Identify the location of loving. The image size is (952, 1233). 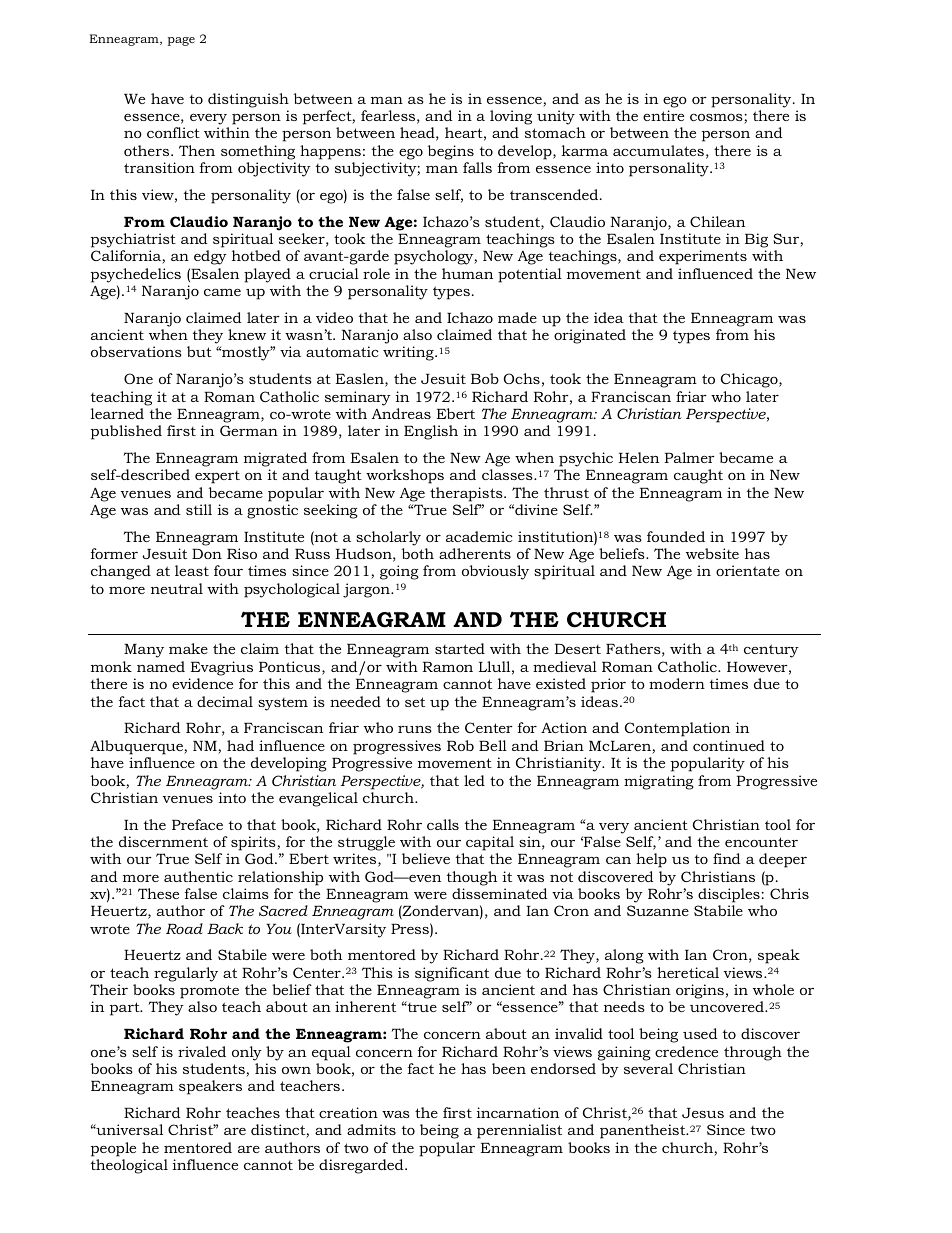
(511, 117).
